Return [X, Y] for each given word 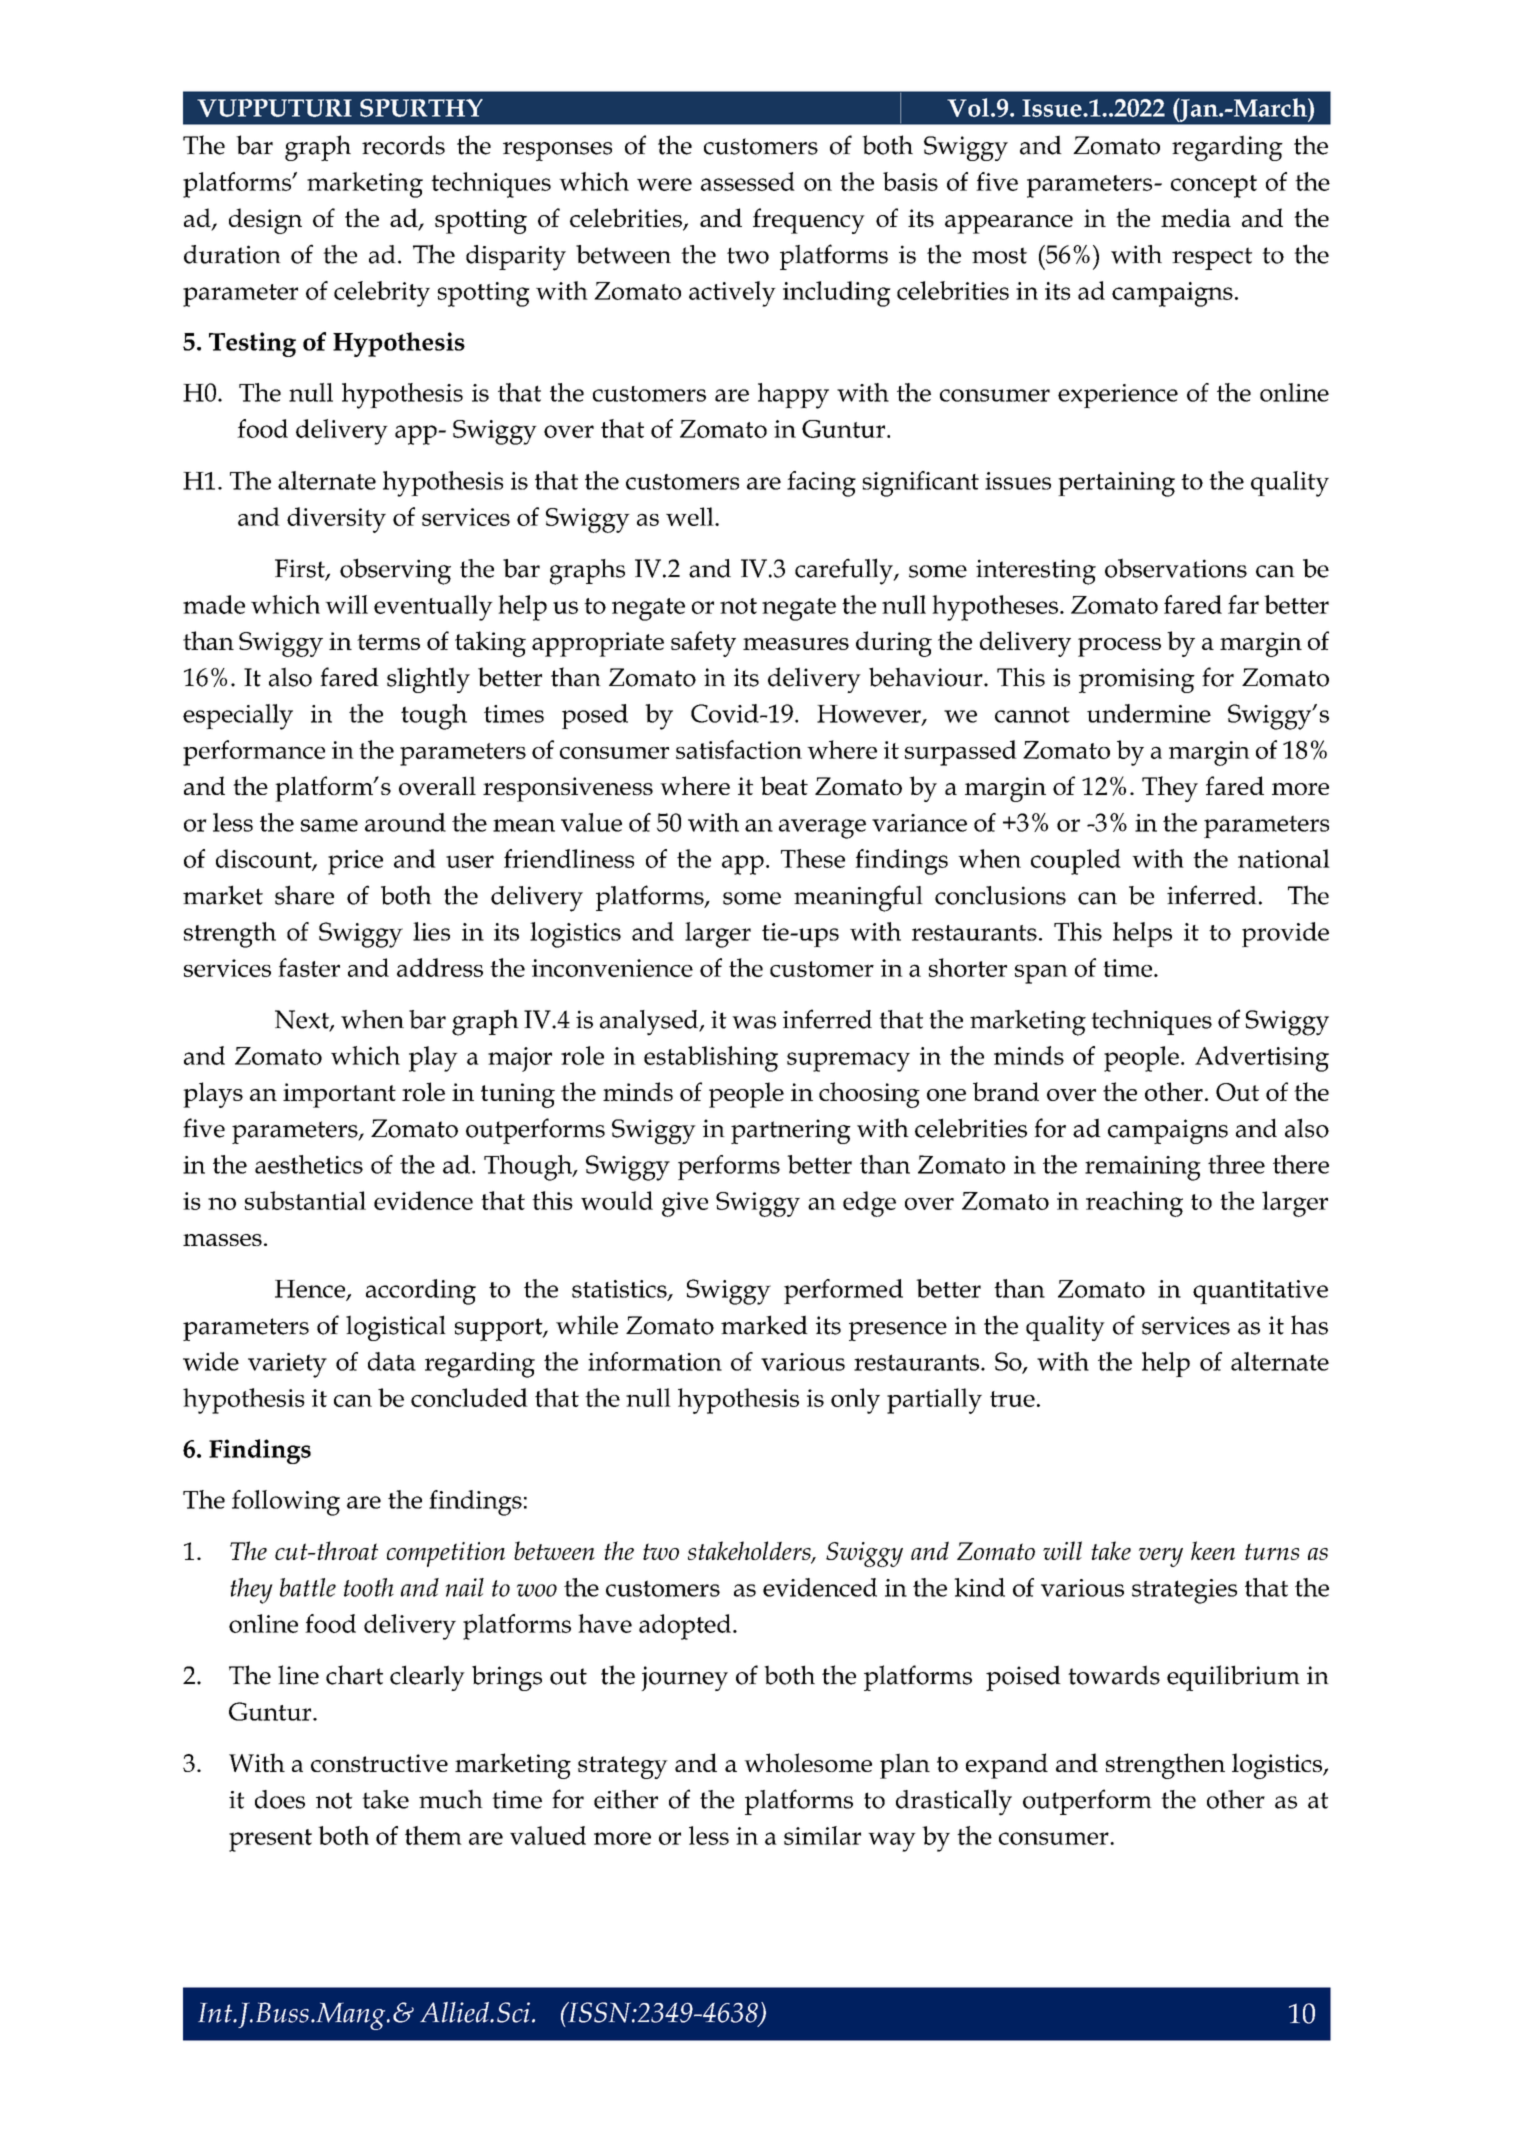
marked [764, 1325]
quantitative [1260, 1292]
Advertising [1262, 1059]
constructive [379, 1763]
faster [309, 967]
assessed [748, 181]
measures [796, 644]
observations [1176, 568]
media [1196, 217]
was [754, 1022]
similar [822, 1835]
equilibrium [1233, 1678]
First [301, 569]
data [392, 1361]
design [265, 221]
